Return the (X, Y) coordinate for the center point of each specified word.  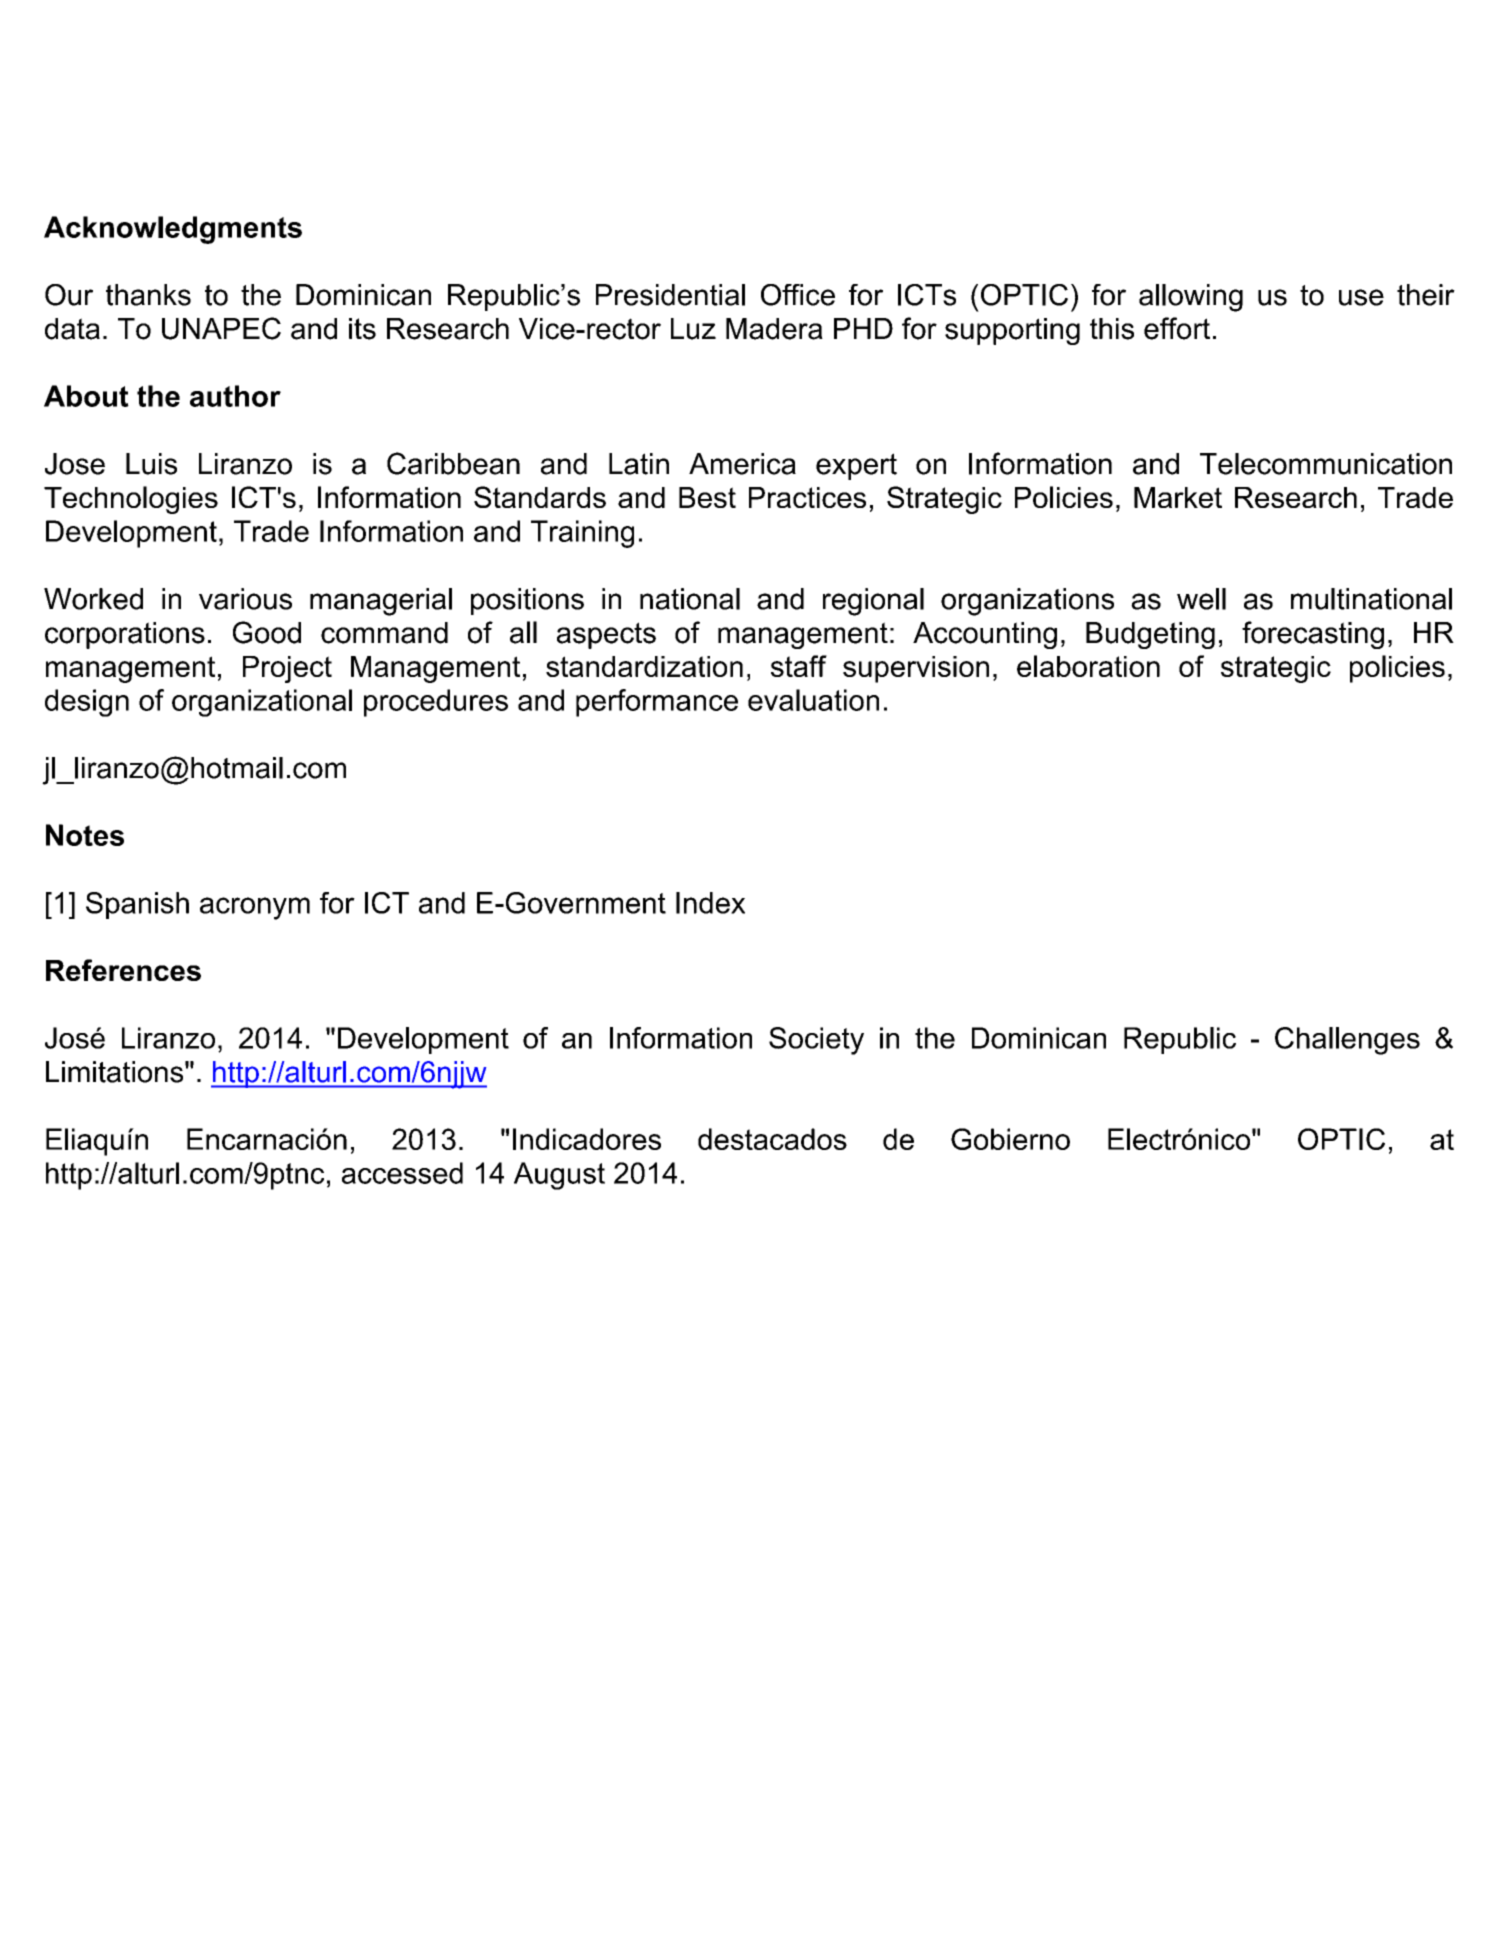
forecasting (1313, 635)
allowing (1191, 298)
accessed (402, 1173)
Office (798, 295)
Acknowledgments (173, 230)
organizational (262, 703)
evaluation (813, 700)
